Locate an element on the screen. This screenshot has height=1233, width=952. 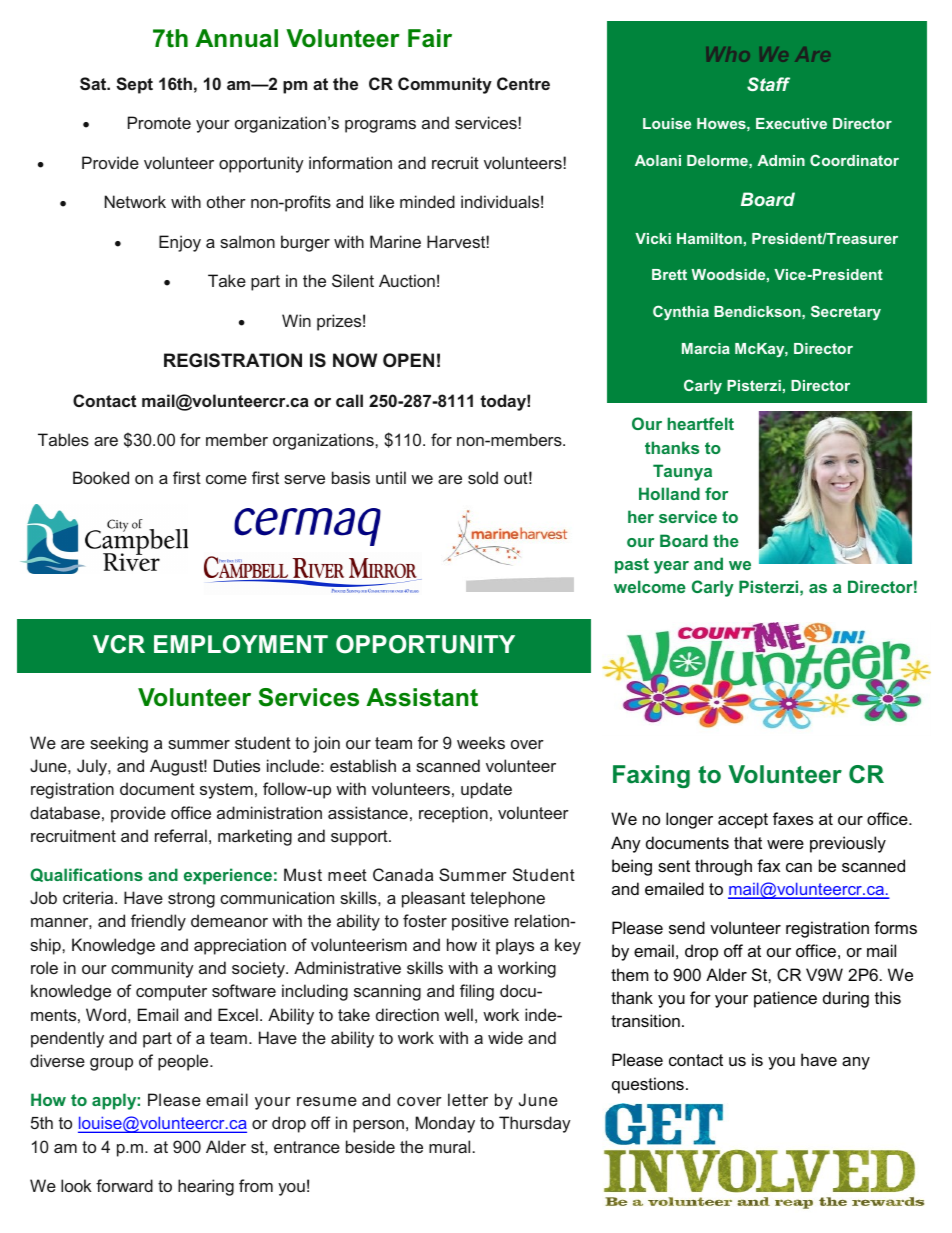
Centre is located at coordinates (523, 83).
